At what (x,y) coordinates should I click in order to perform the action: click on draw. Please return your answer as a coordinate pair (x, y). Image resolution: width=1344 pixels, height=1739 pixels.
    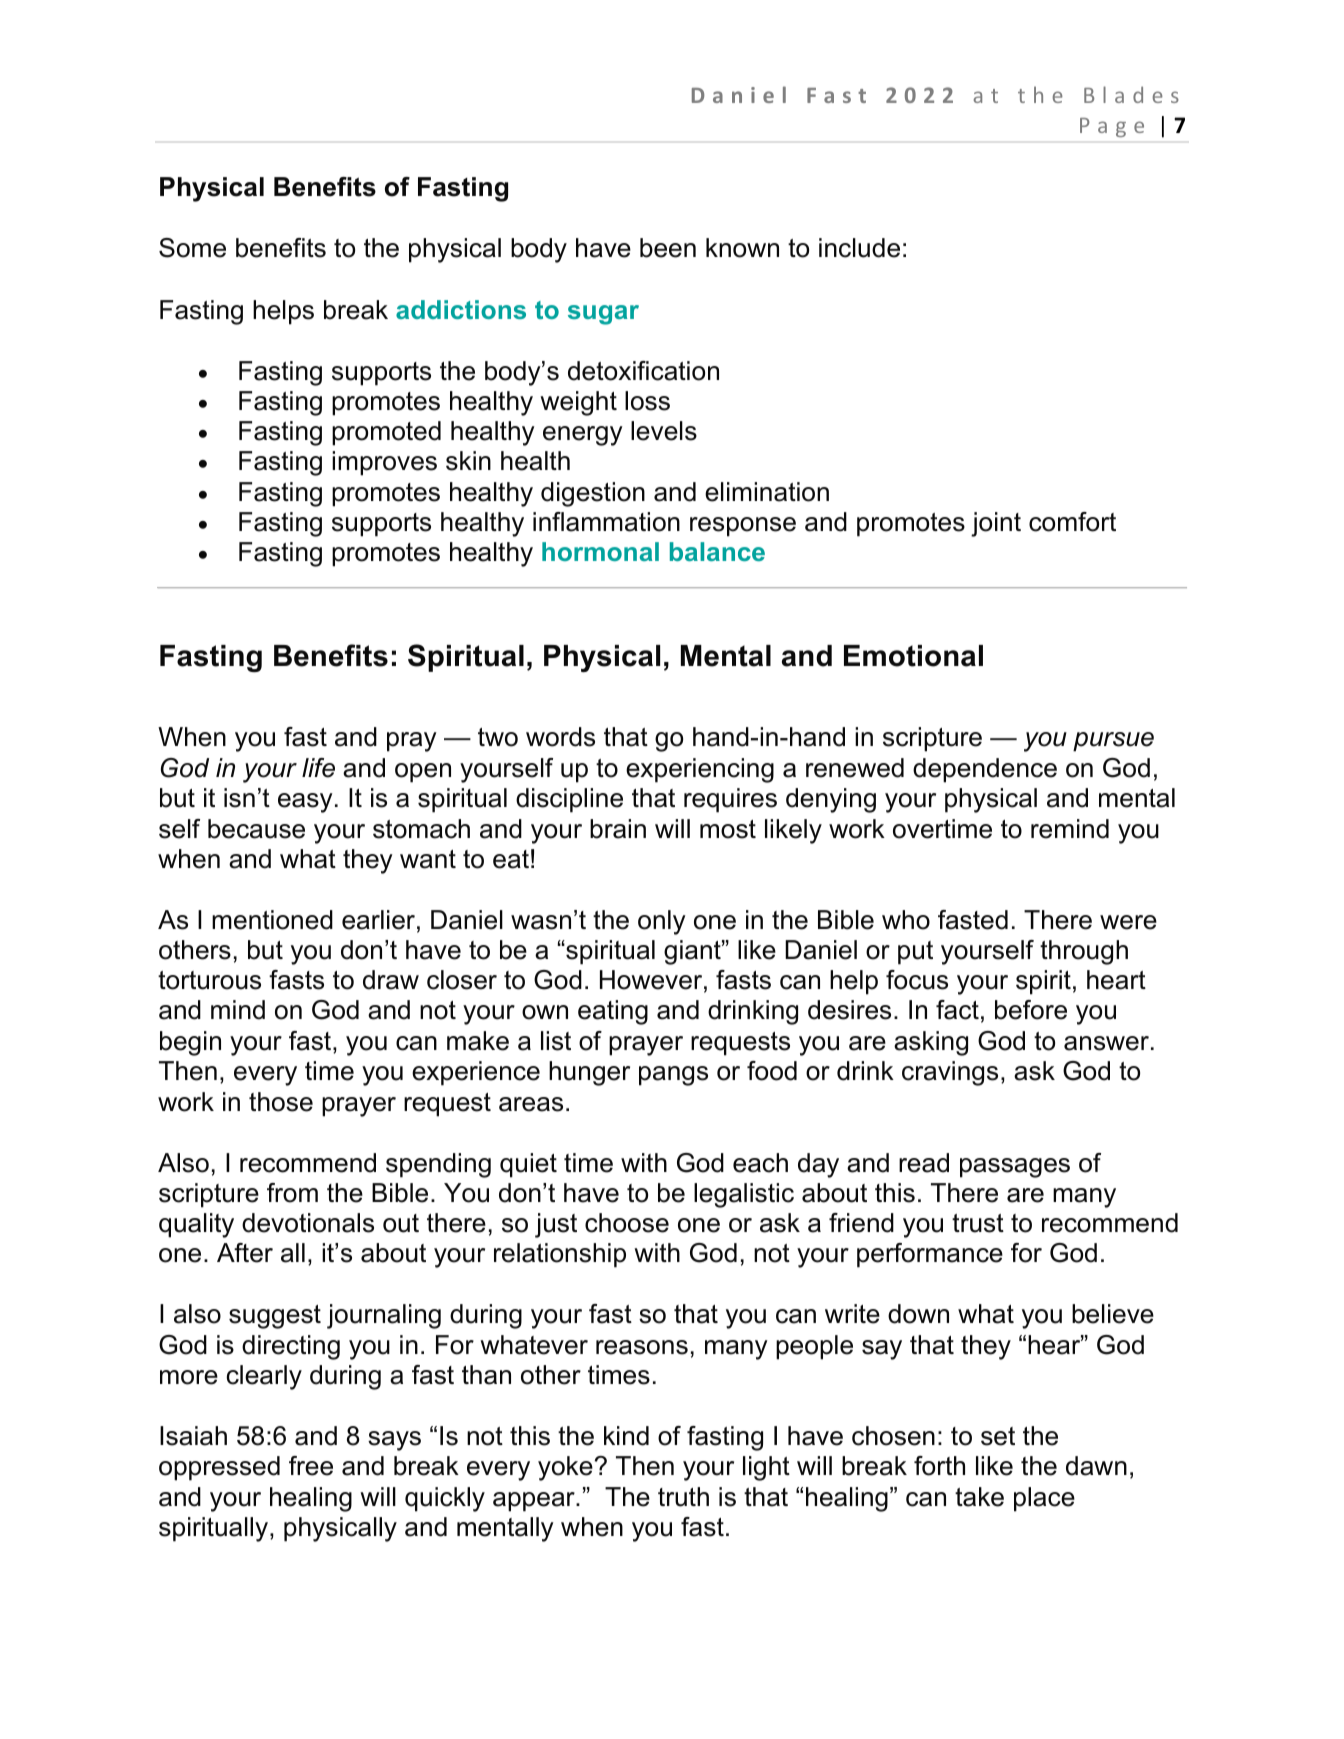
    Looking at the image, I should click on (391, 980).
